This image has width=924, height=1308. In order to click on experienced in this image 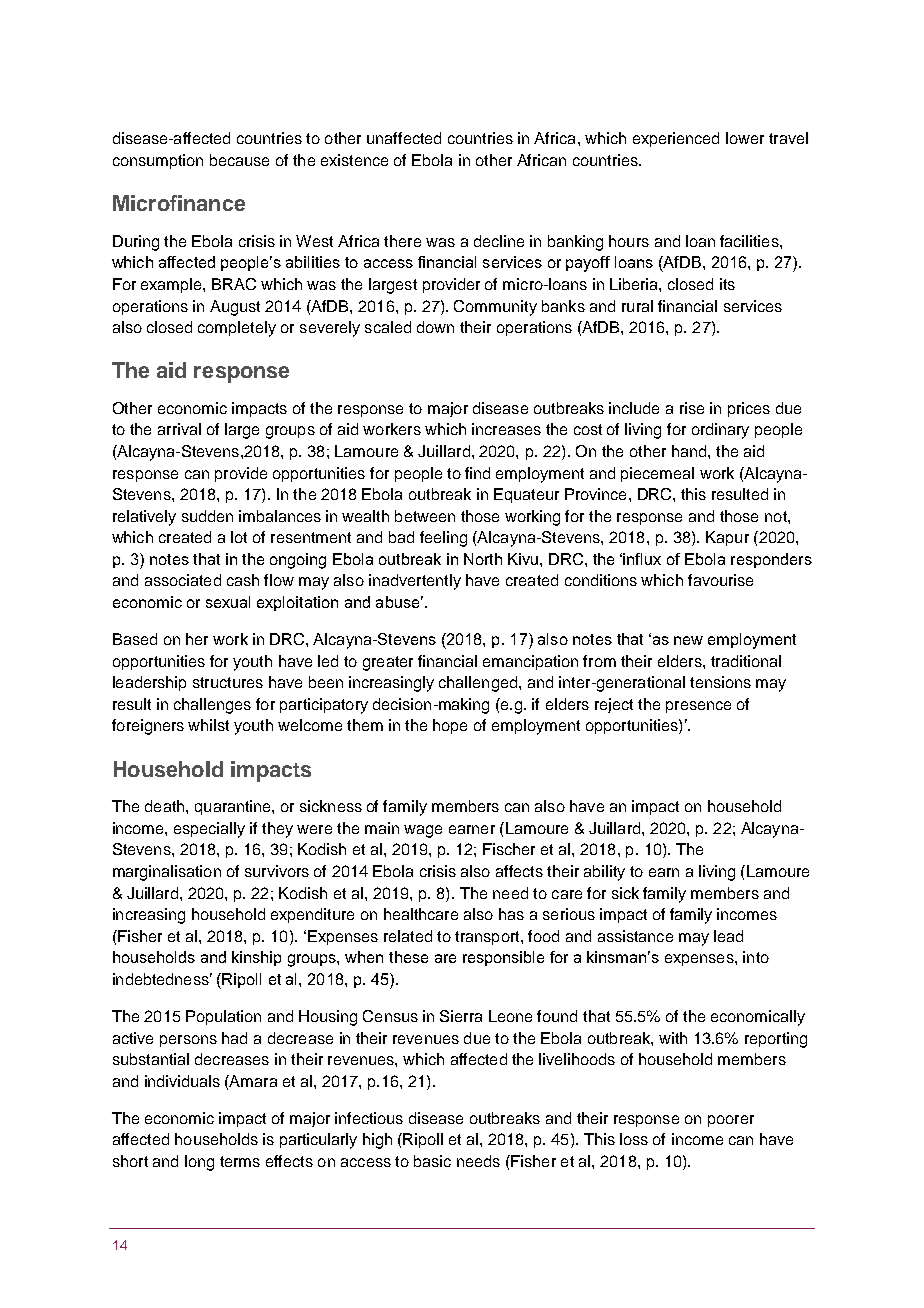, I will do `click(676, 139)`.
